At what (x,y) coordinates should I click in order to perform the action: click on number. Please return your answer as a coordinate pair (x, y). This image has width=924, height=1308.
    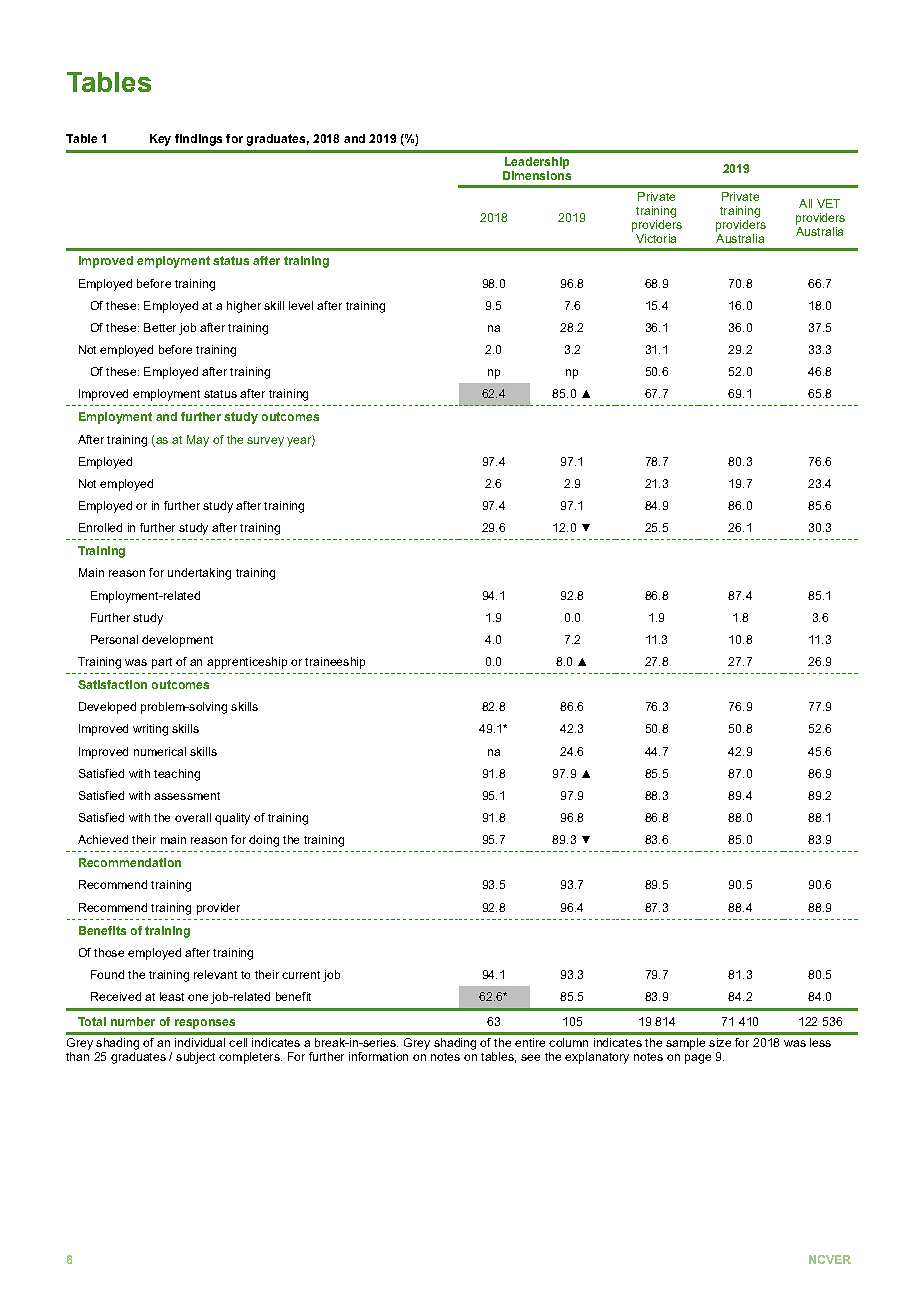
    Looking at the image, I should click on (133, 1021).
